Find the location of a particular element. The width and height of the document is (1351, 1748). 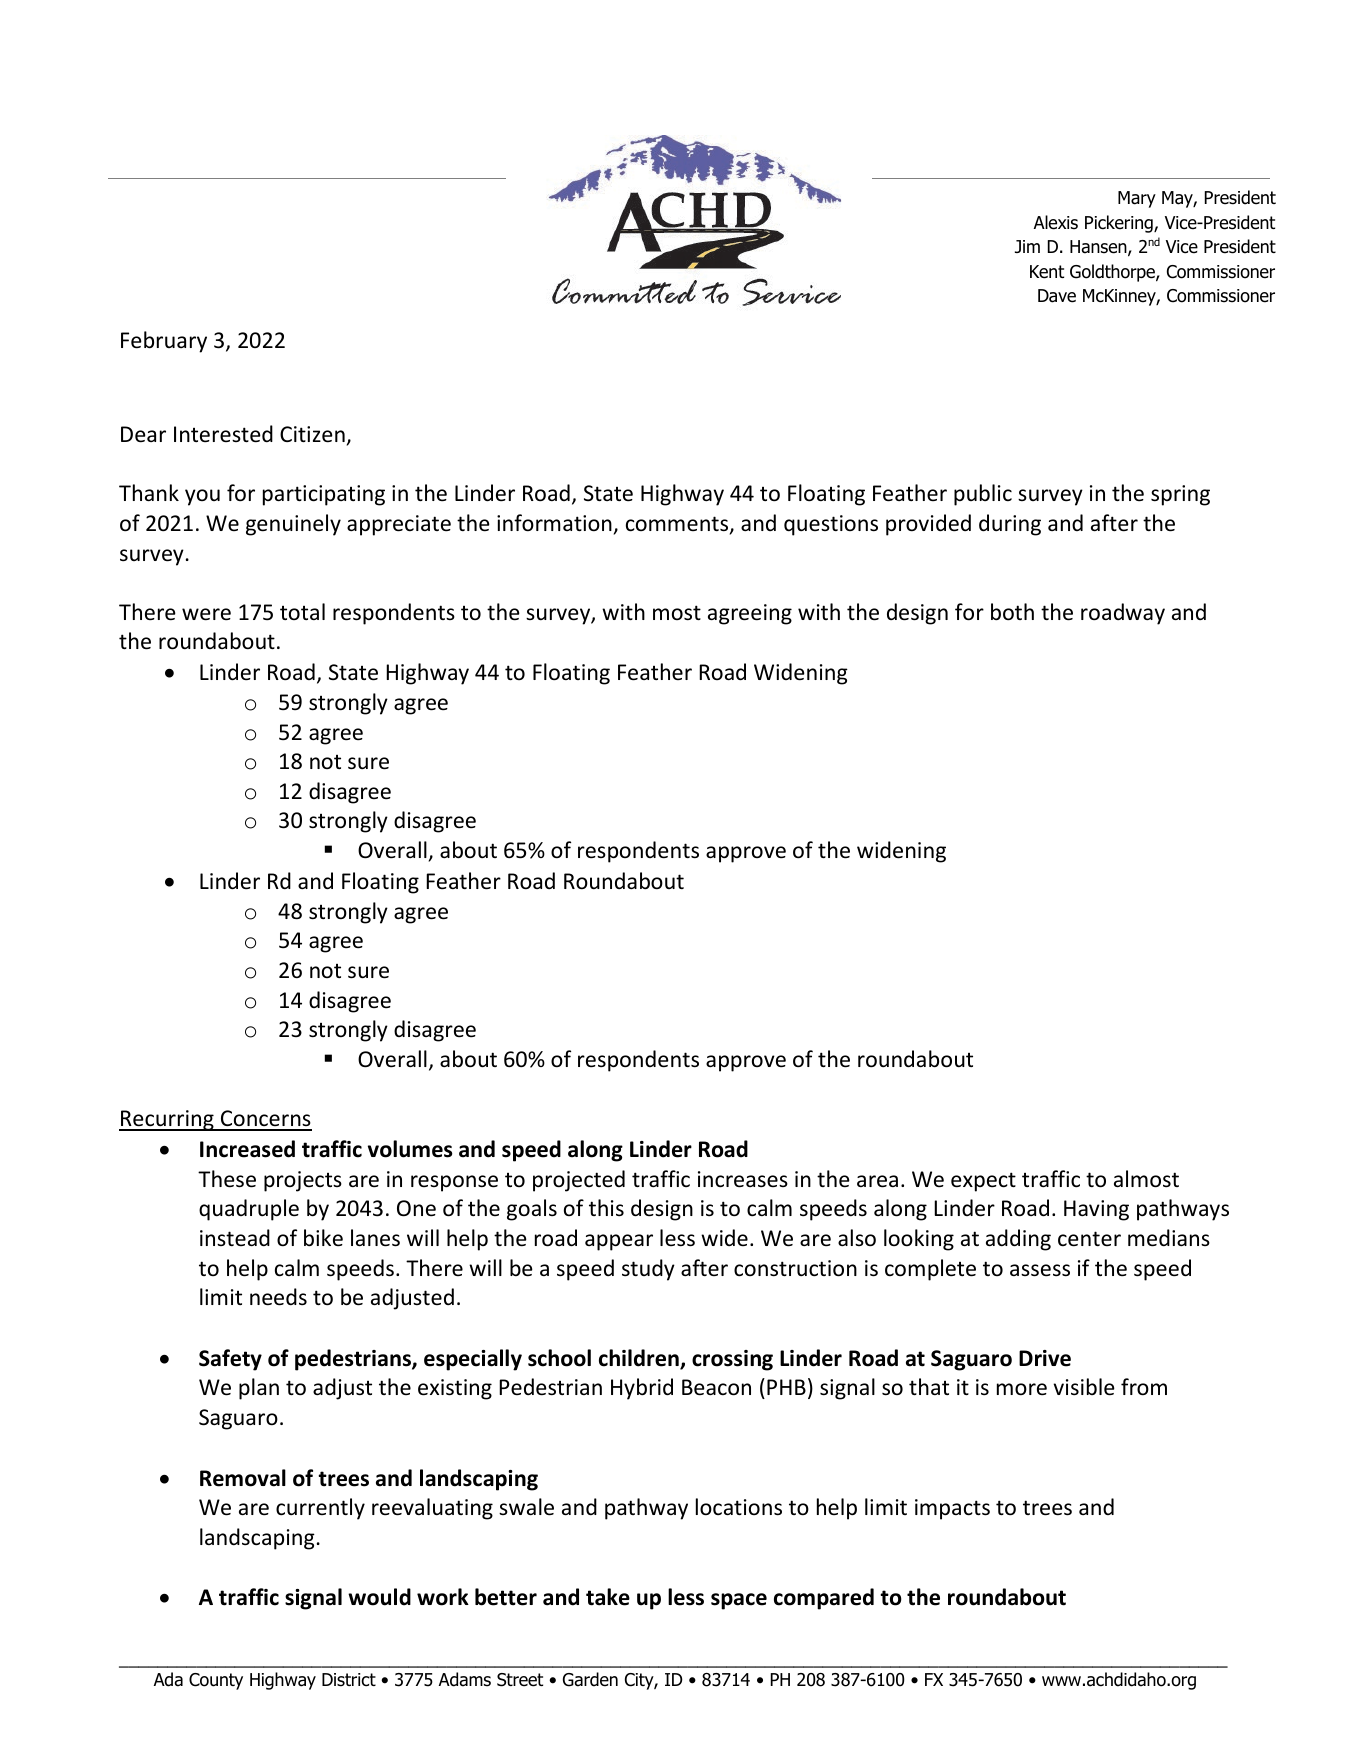

study is located at coordinates (648, 1270).
